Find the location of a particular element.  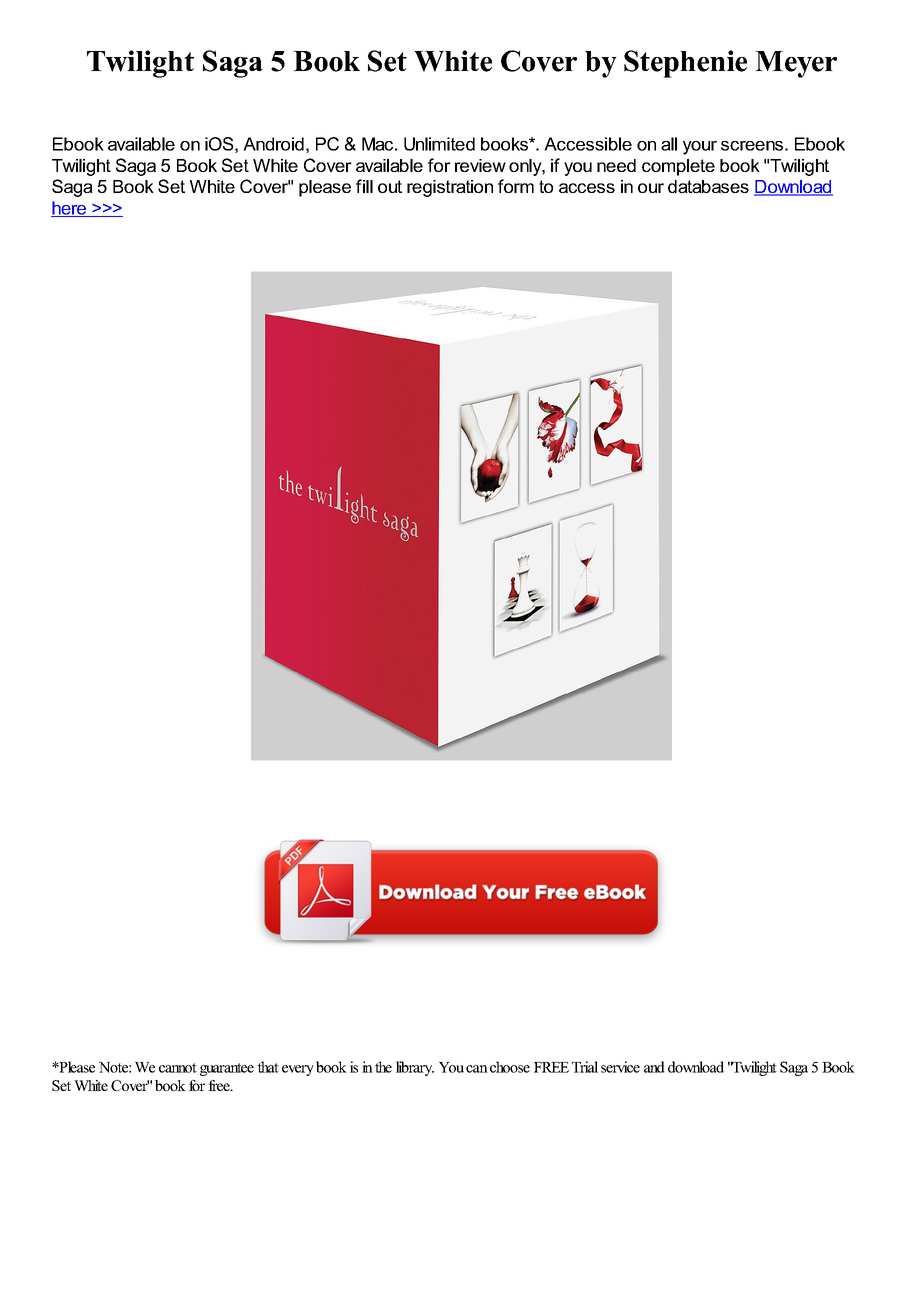

registration is located at coordinates (450, 188).
